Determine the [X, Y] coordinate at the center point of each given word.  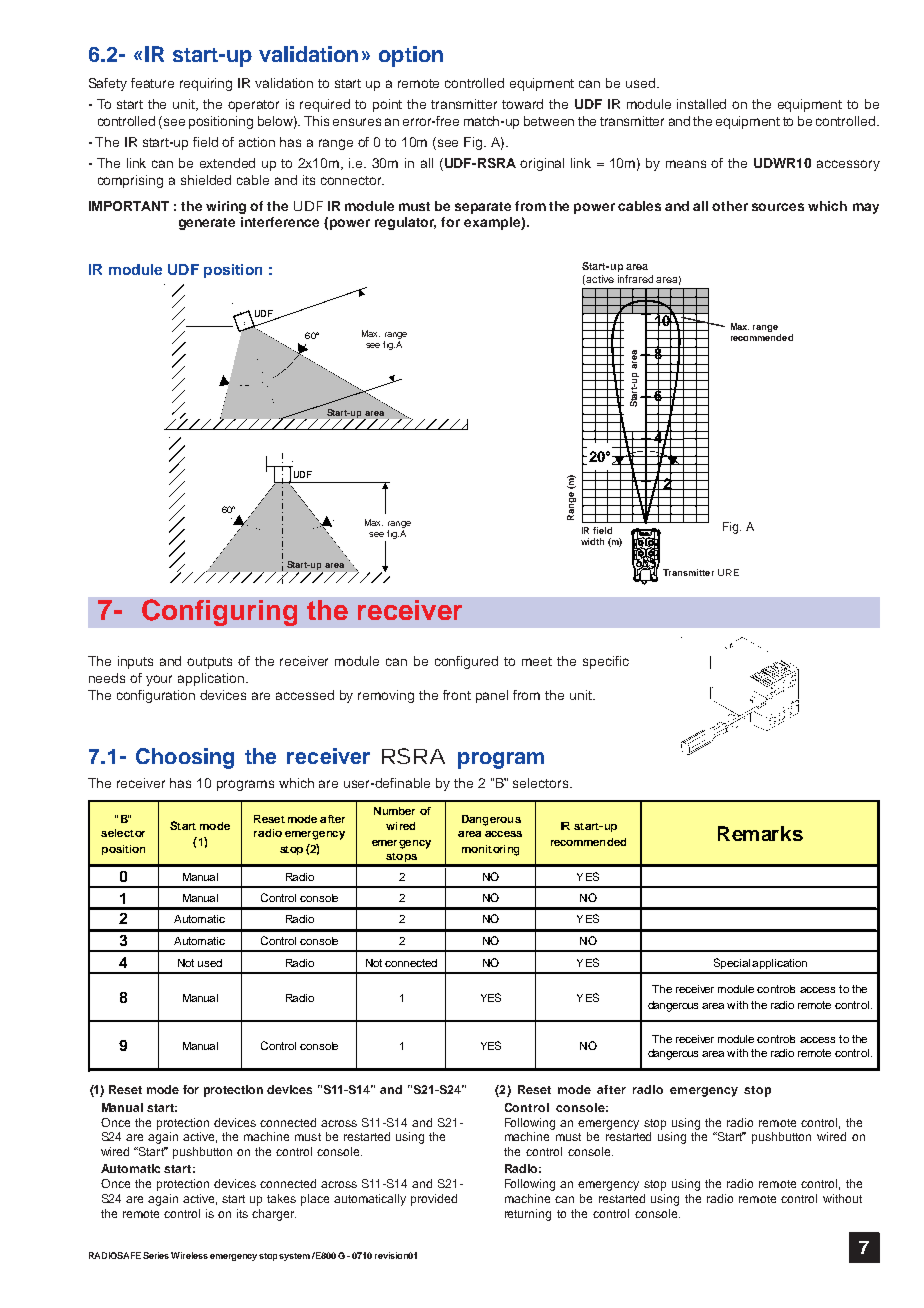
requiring [206, 84]
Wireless [189, 1255]
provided [434, 1200]
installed [701, 104]
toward [522, 104]
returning [528, 1215]
